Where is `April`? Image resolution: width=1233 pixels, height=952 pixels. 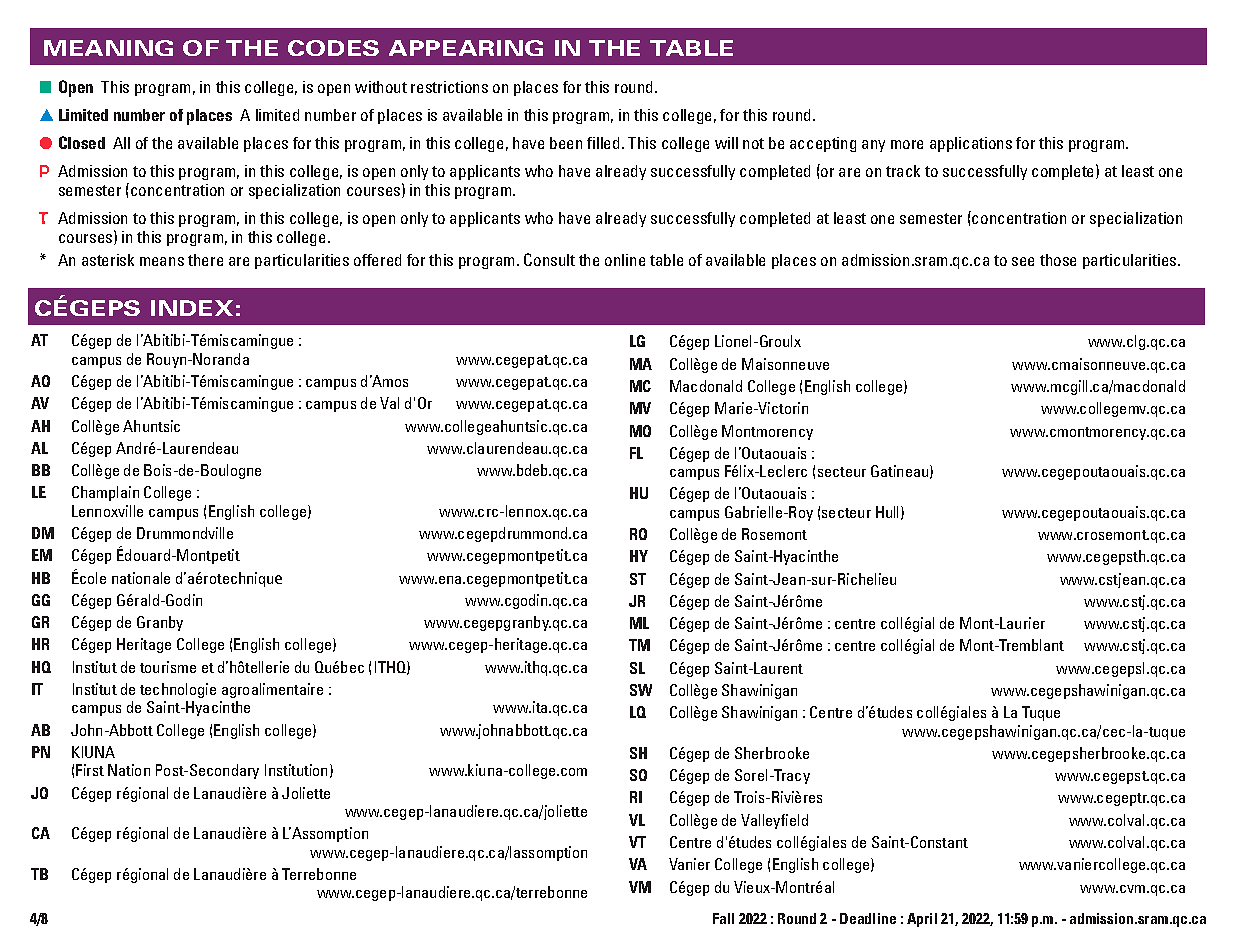
April is located at coordinates (922, 920).
